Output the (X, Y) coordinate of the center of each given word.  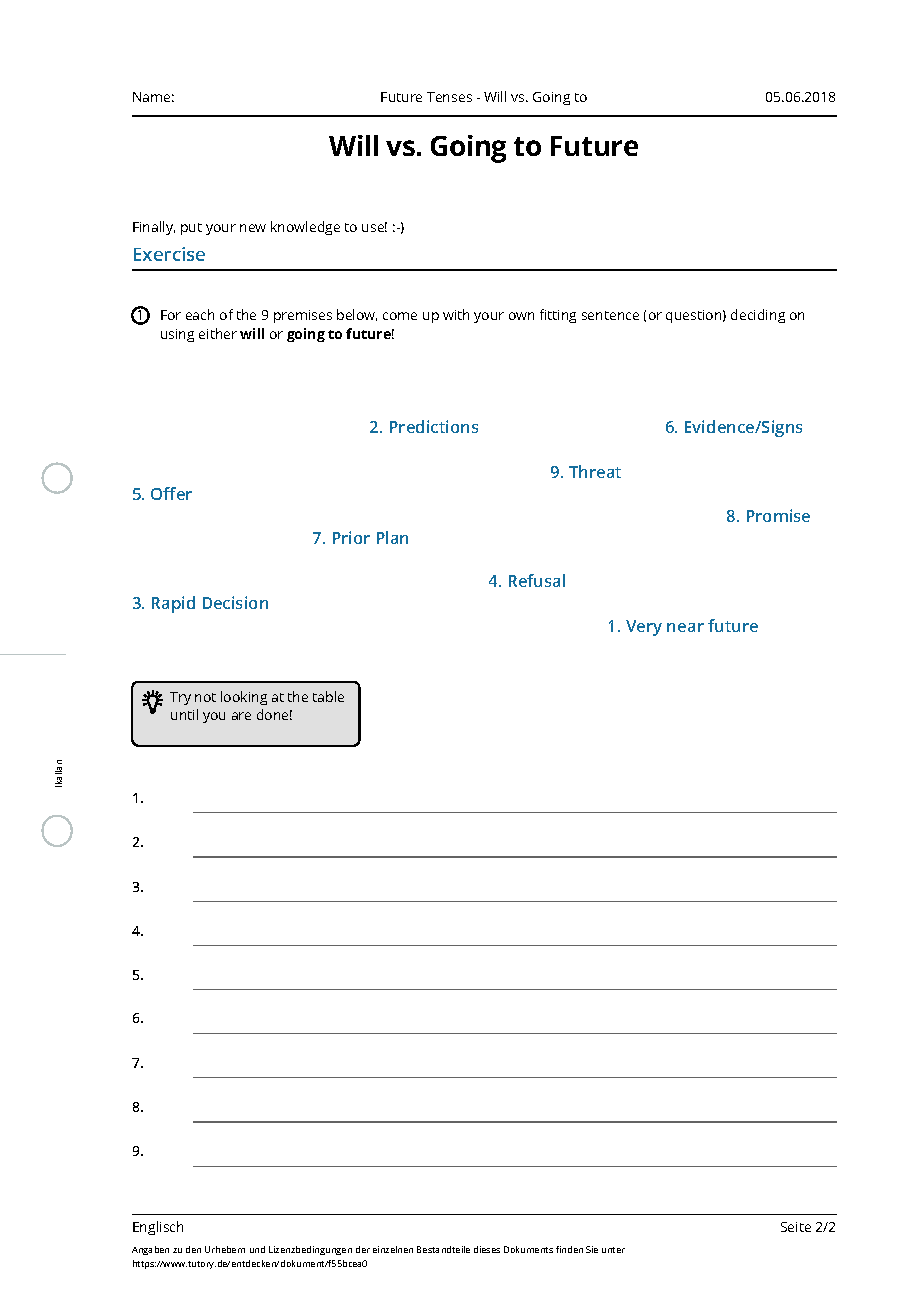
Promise (778, 515)
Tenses (449, 97)
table (328, 696)
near (685, 627)
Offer (171, 493)
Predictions (434, 426)
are (241, 716)
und (257, 1249)
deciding (758, 316)
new (253, 228)
